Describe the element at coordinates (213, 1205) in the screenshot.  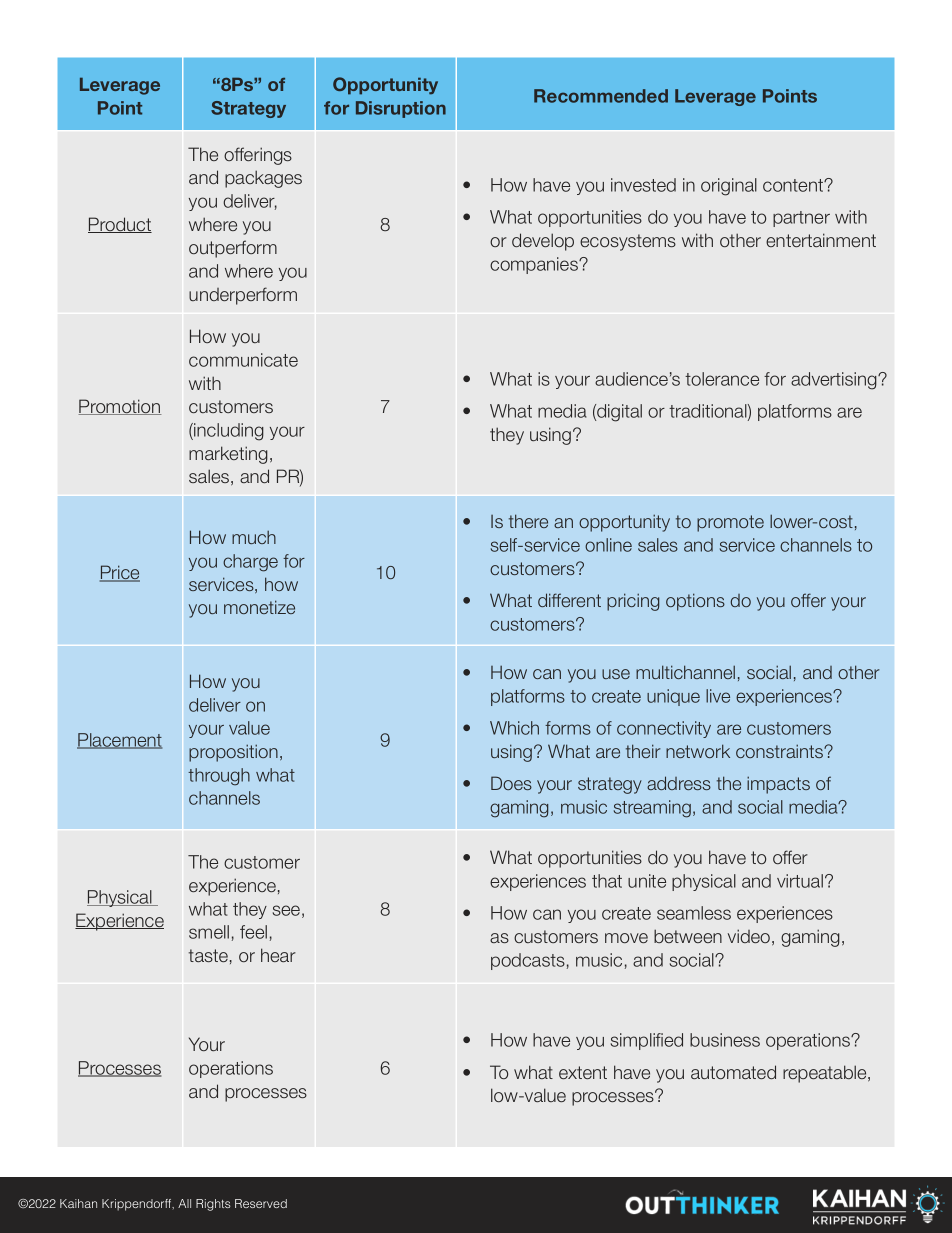
I see `Rights` at that location.
